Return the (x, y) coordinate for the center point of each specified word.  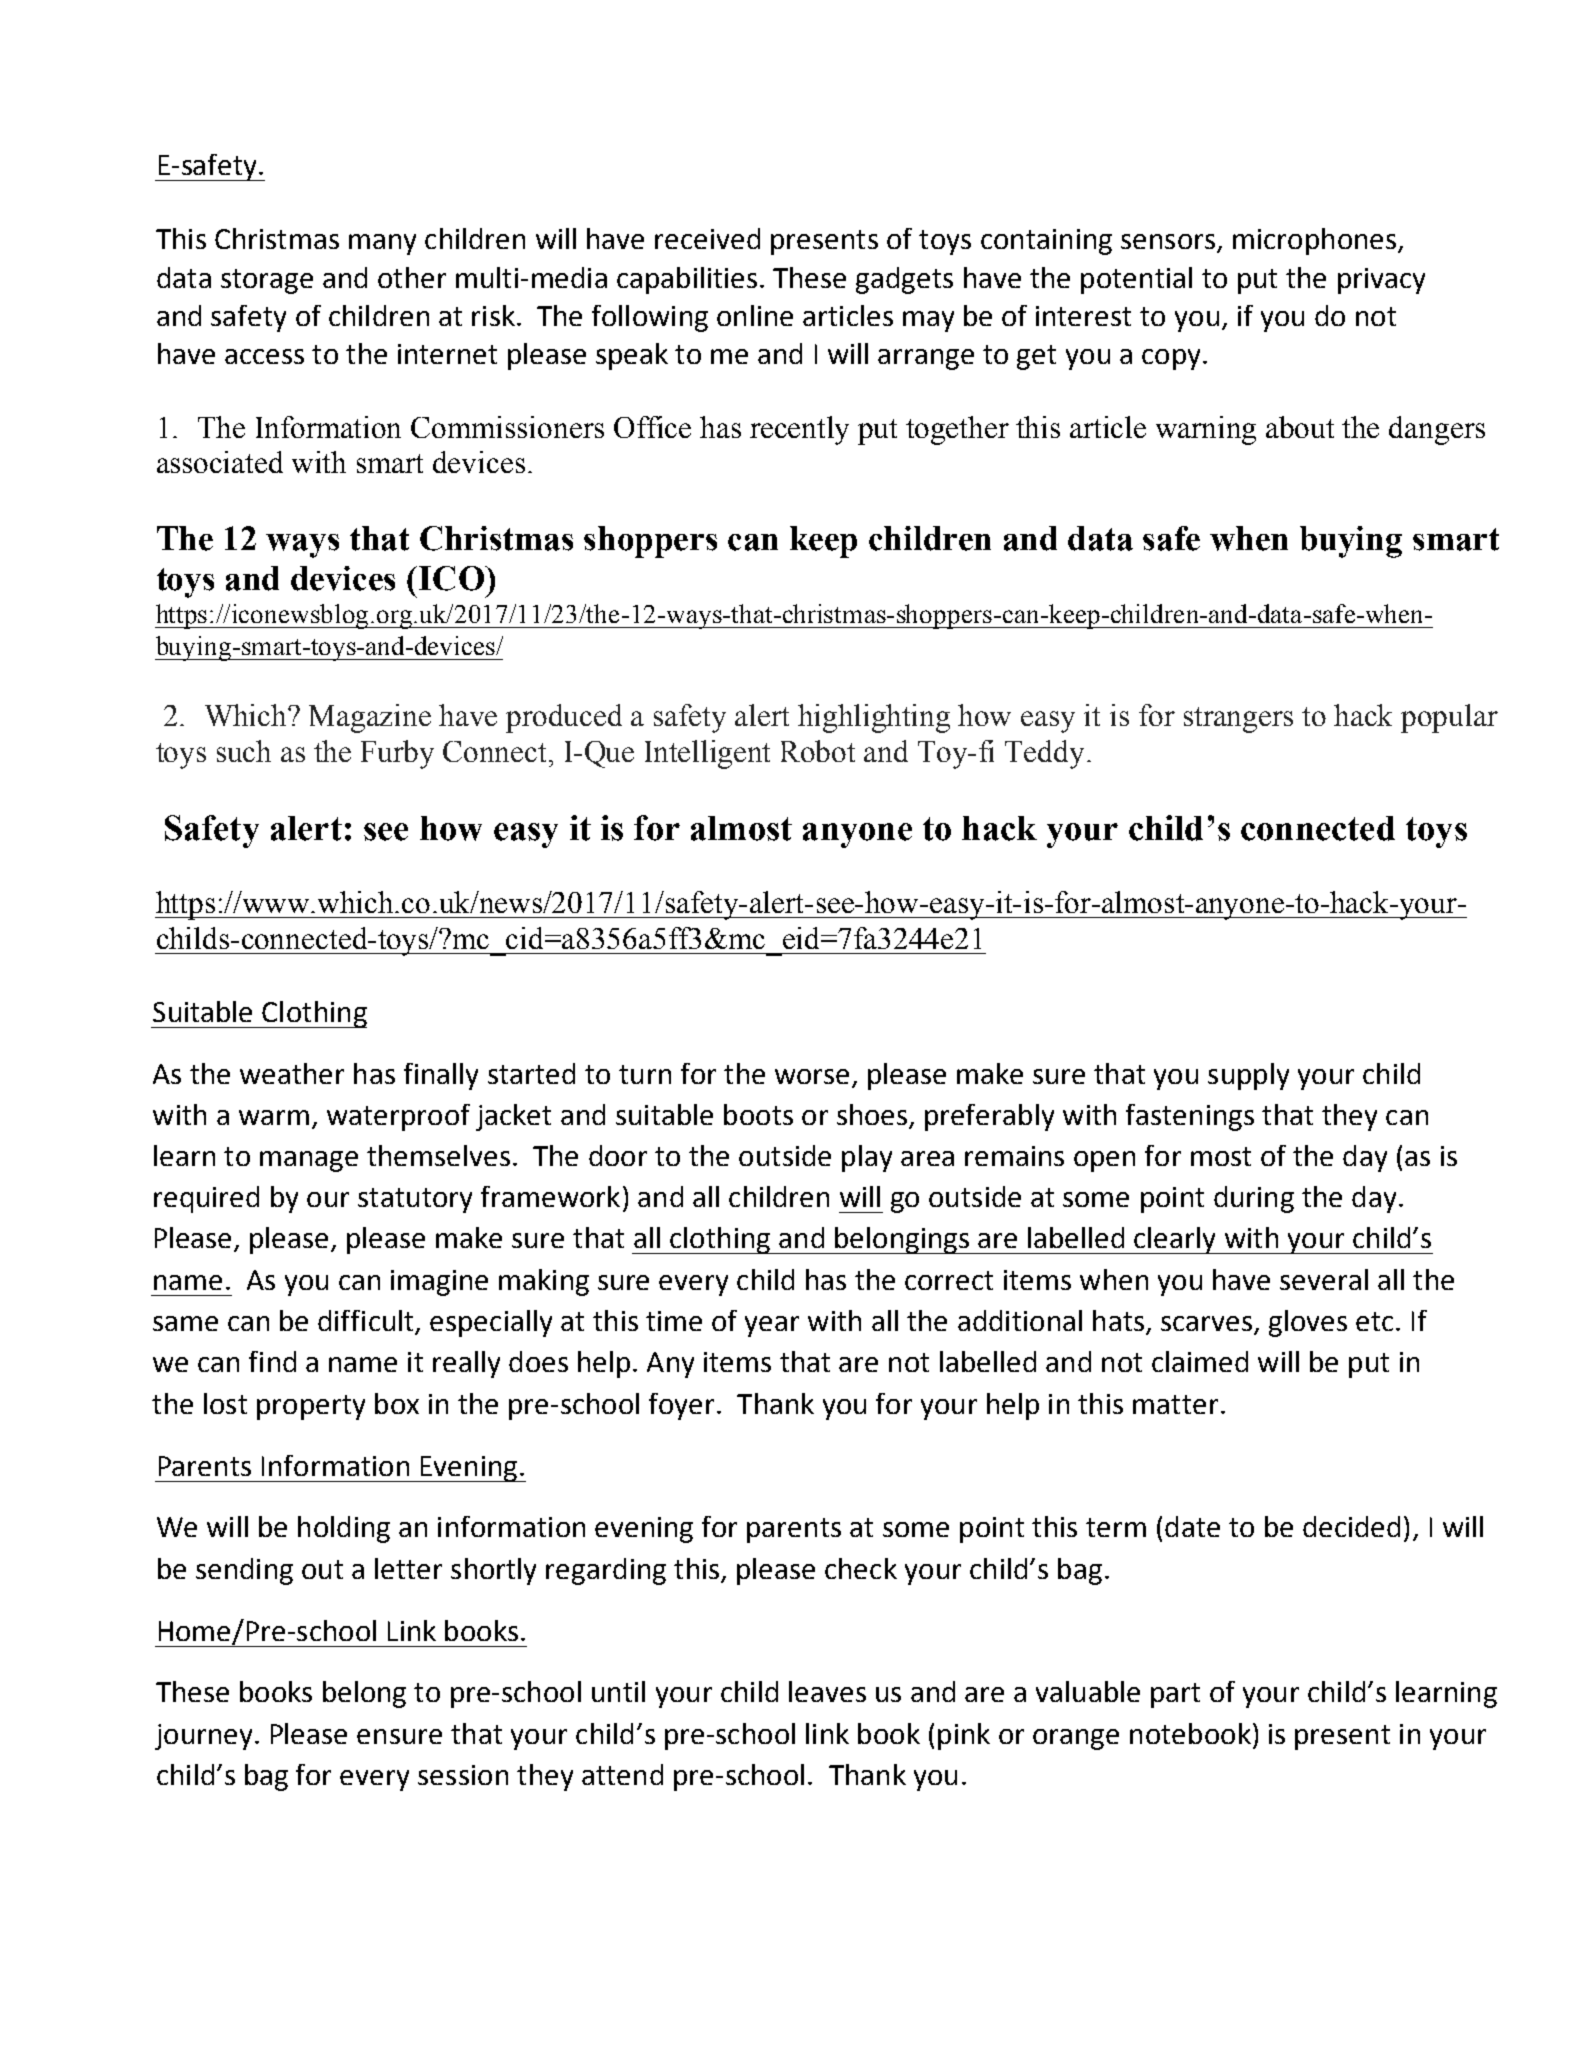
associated (220, 462)
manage (309, 1161)
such (244, 751)
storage (267, 281)
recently (799, 430)
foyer (681, 1406)
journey (203, 1737)
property (311, 1407)
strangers (1238, 720)
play (867, 1158)
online (755, 315)
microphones (1316, 241)
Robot (818, 751)
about (1300, 427)
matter (1175, 1404)
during (1254, 1199)
